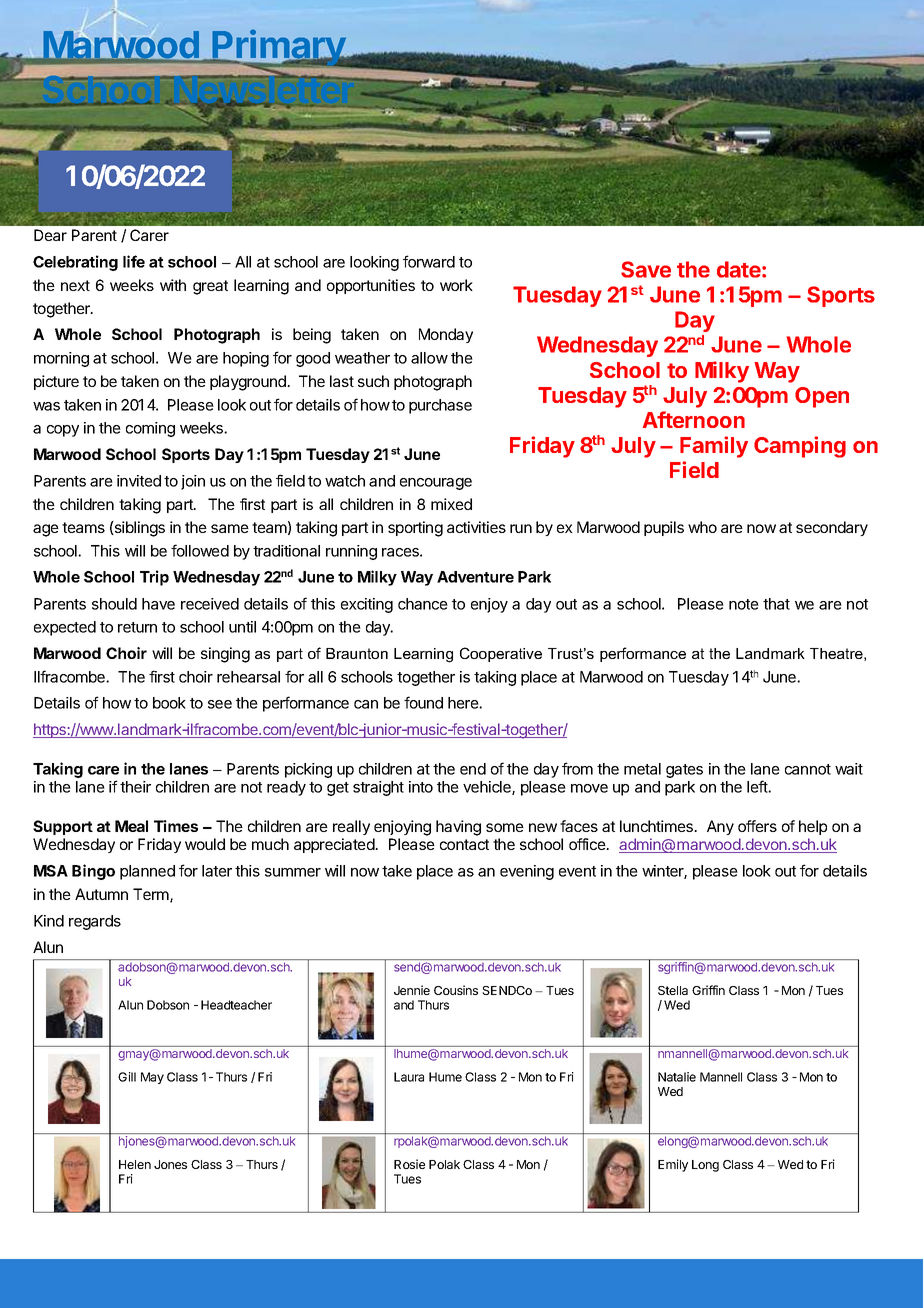 The height and width of the document is (1308, 924). Describe the element at coordinates (147, 872) in the document. I see `planned` at that location.
